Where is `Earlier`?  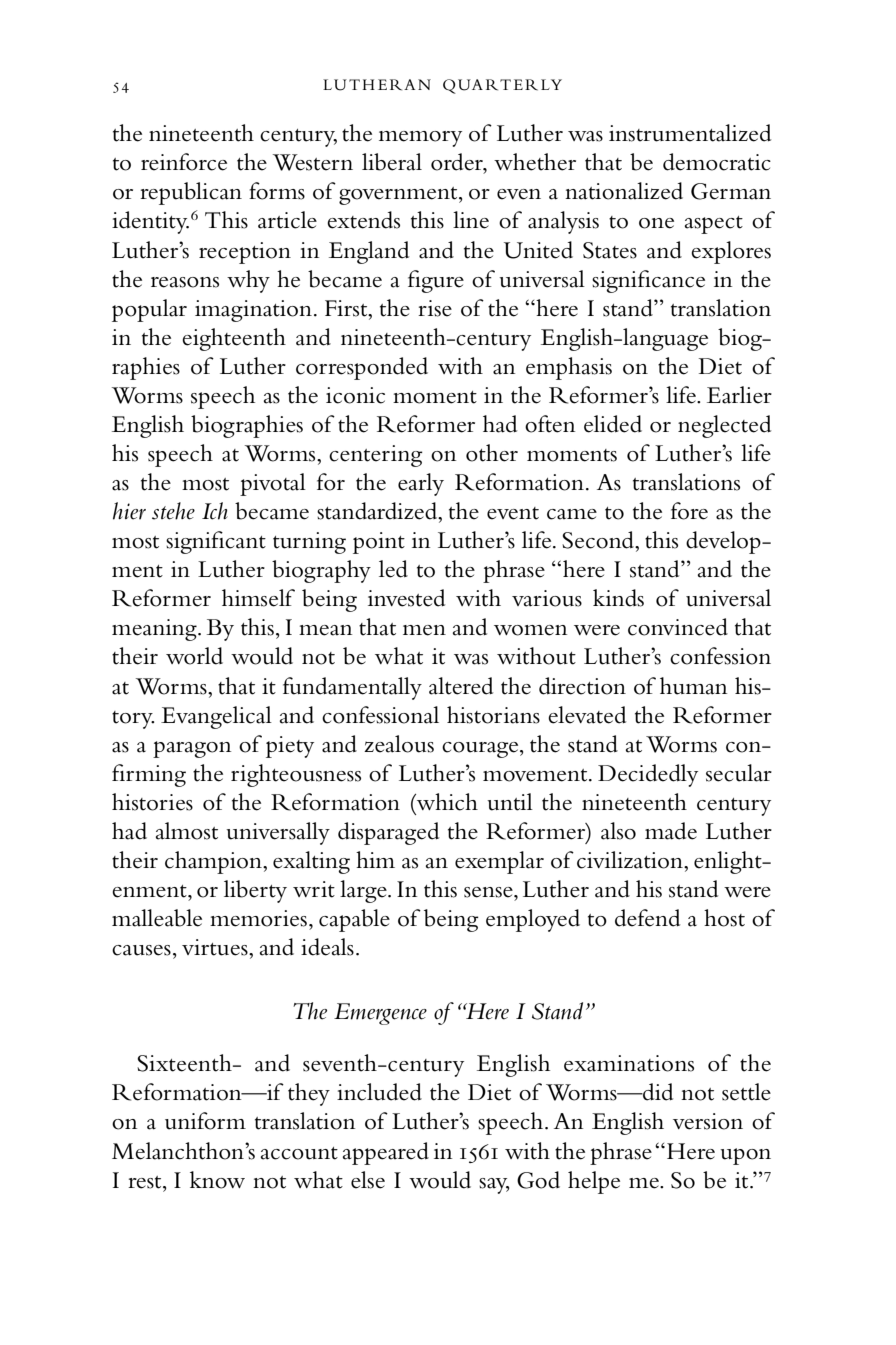 Earlier is located at coordinates (739, 395).
